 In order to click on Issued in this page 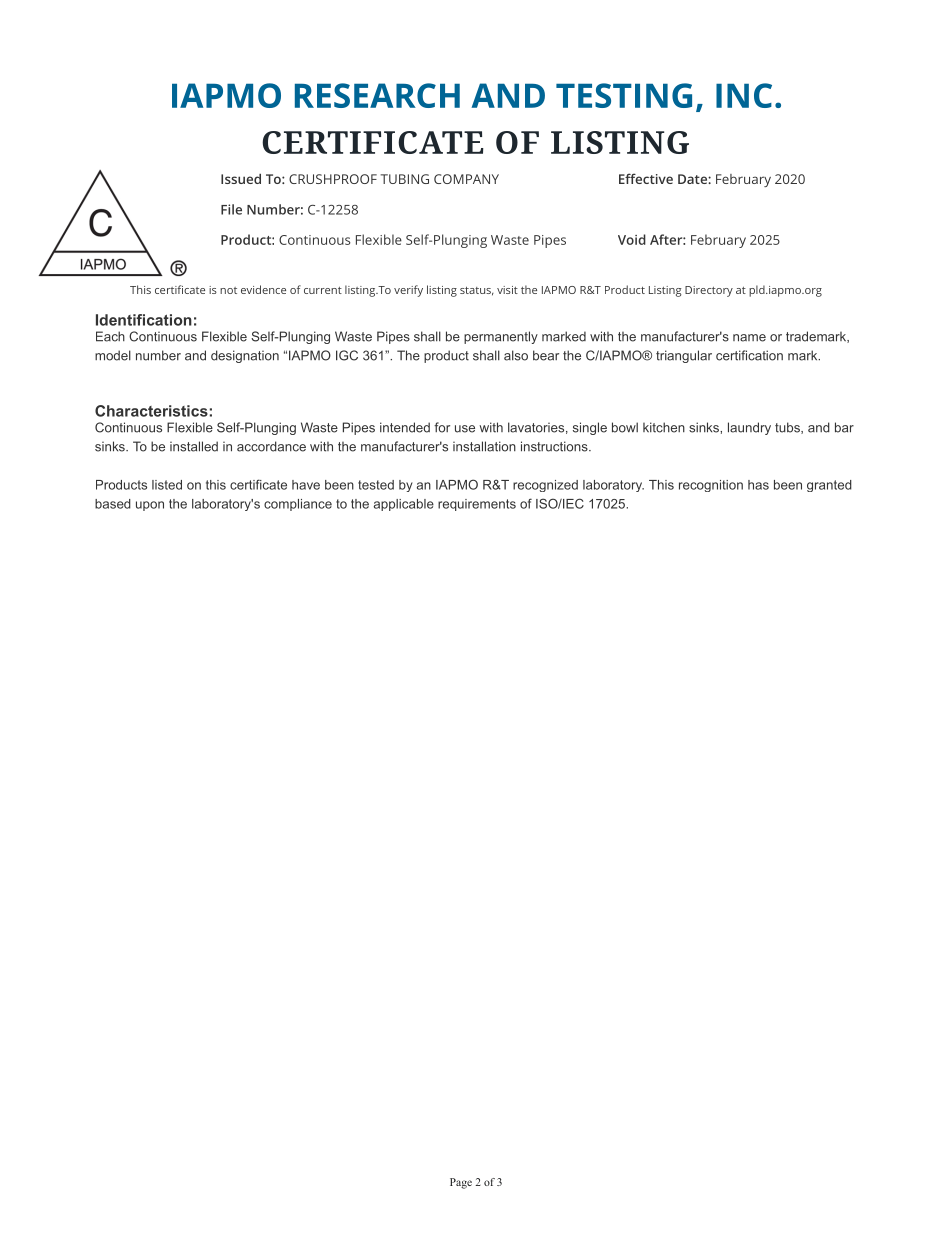, I will do `click(241, 179)`.
